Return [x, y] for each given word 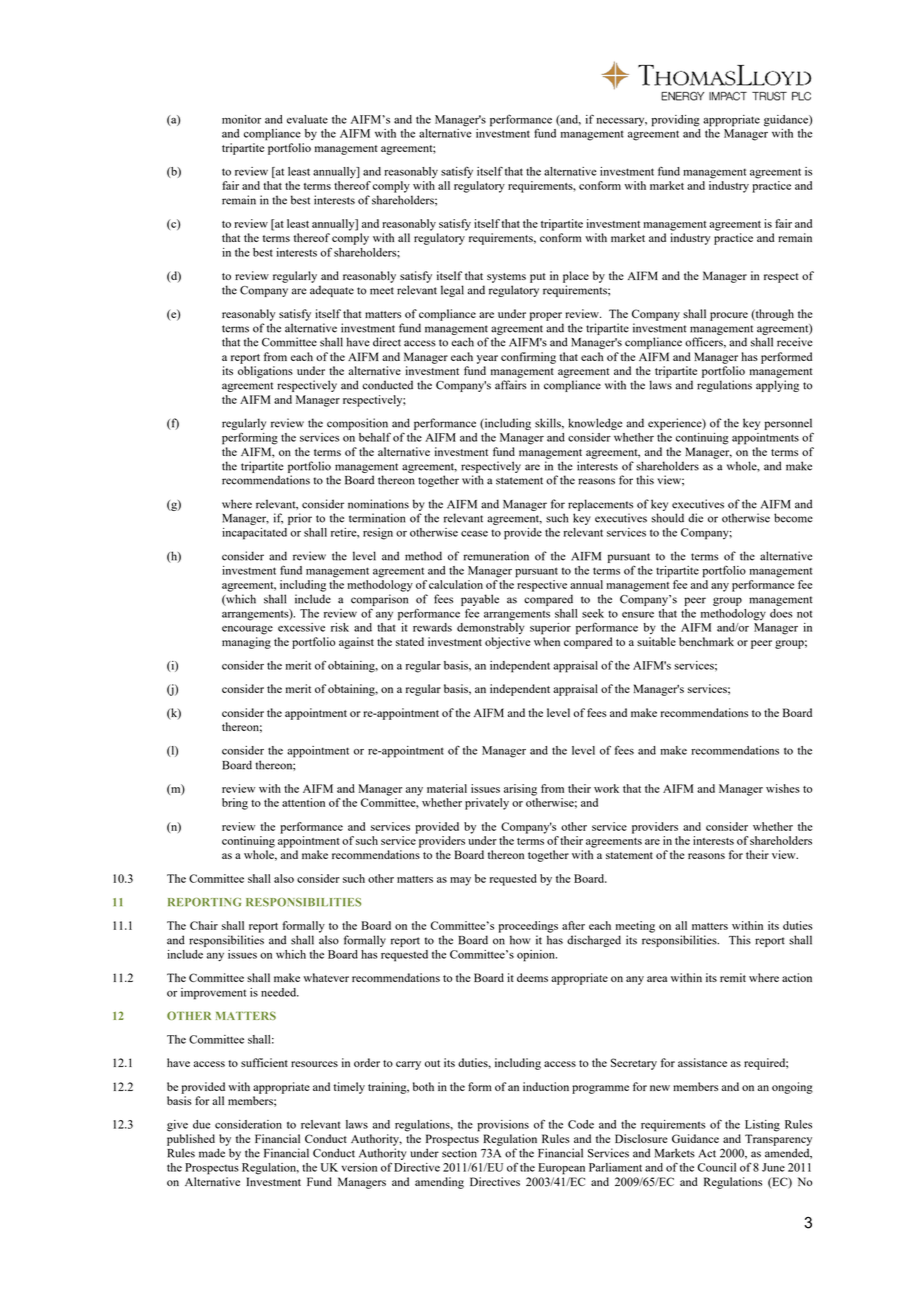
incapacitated [254, 534]
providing [675, 121]
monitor [241, 119]
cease [474, 534]
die [695, 518]
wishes [783, 788]
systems [506, 278]
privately [487, 804]
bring [235, 804]
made [212, 1153]
